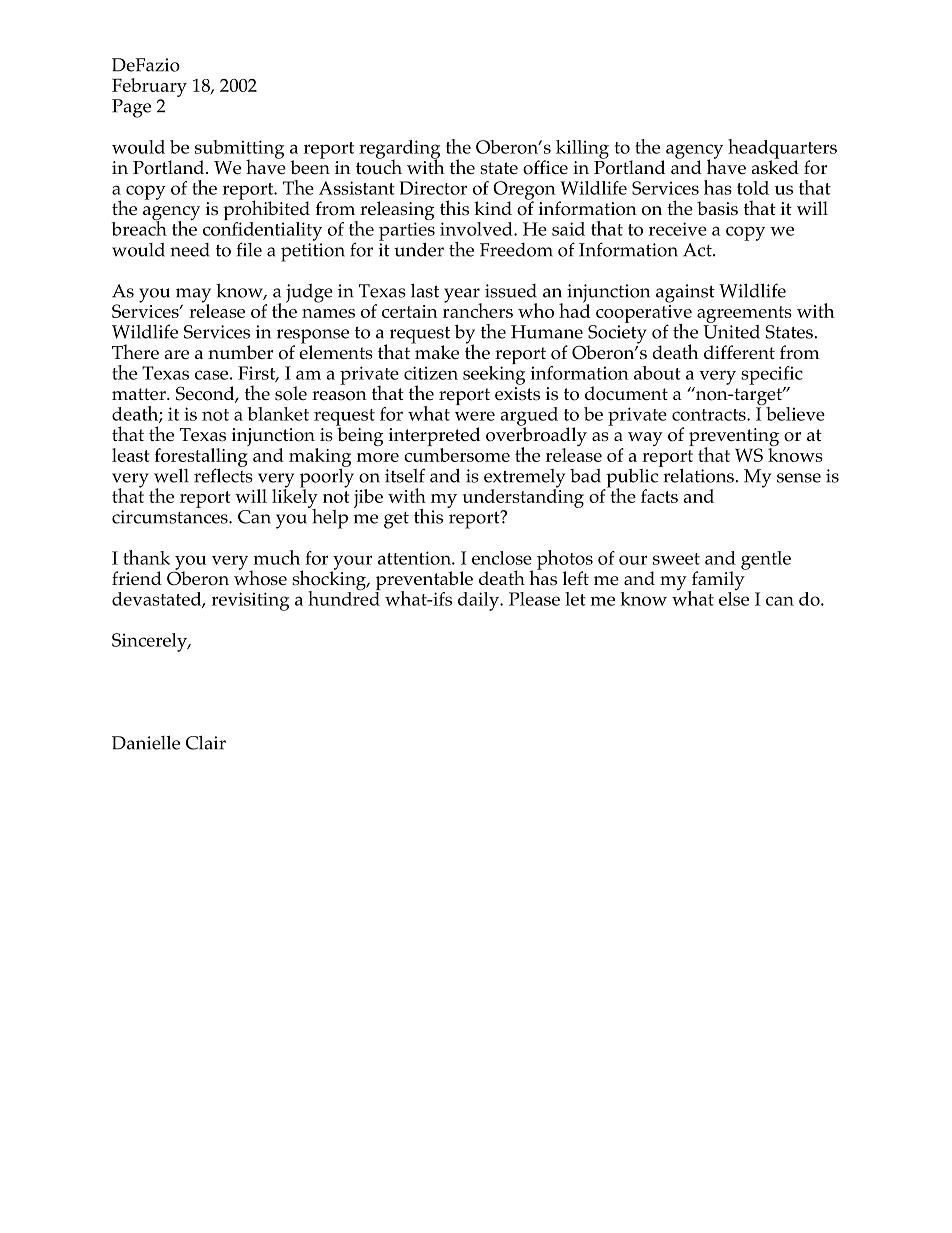  I want to click on facts, so click(659, 496).
